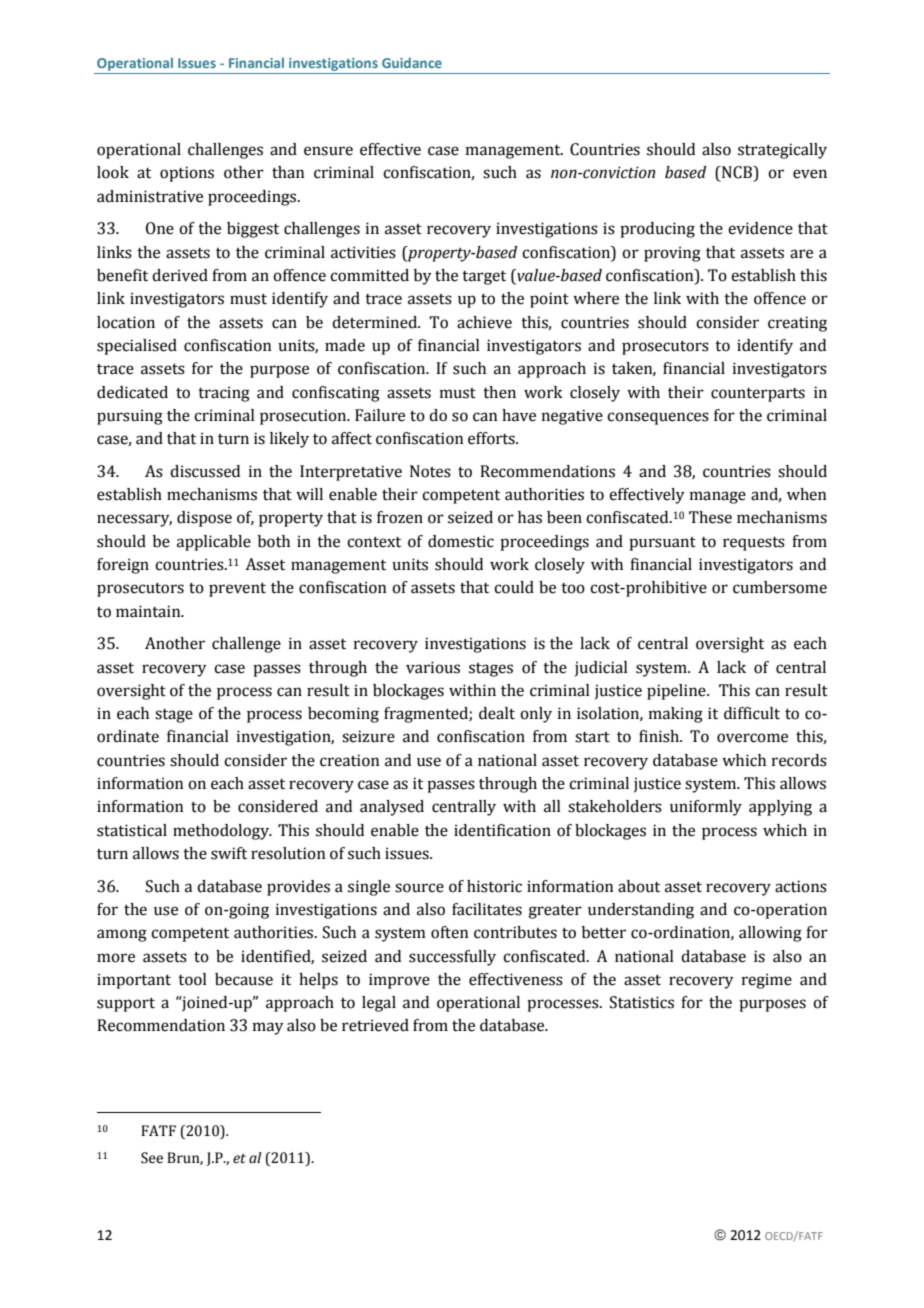 This screenshot has width=924, height=1308. Describe the element at coordinates (412, 62) in the screenshot. I see `Guidance` at that location.
